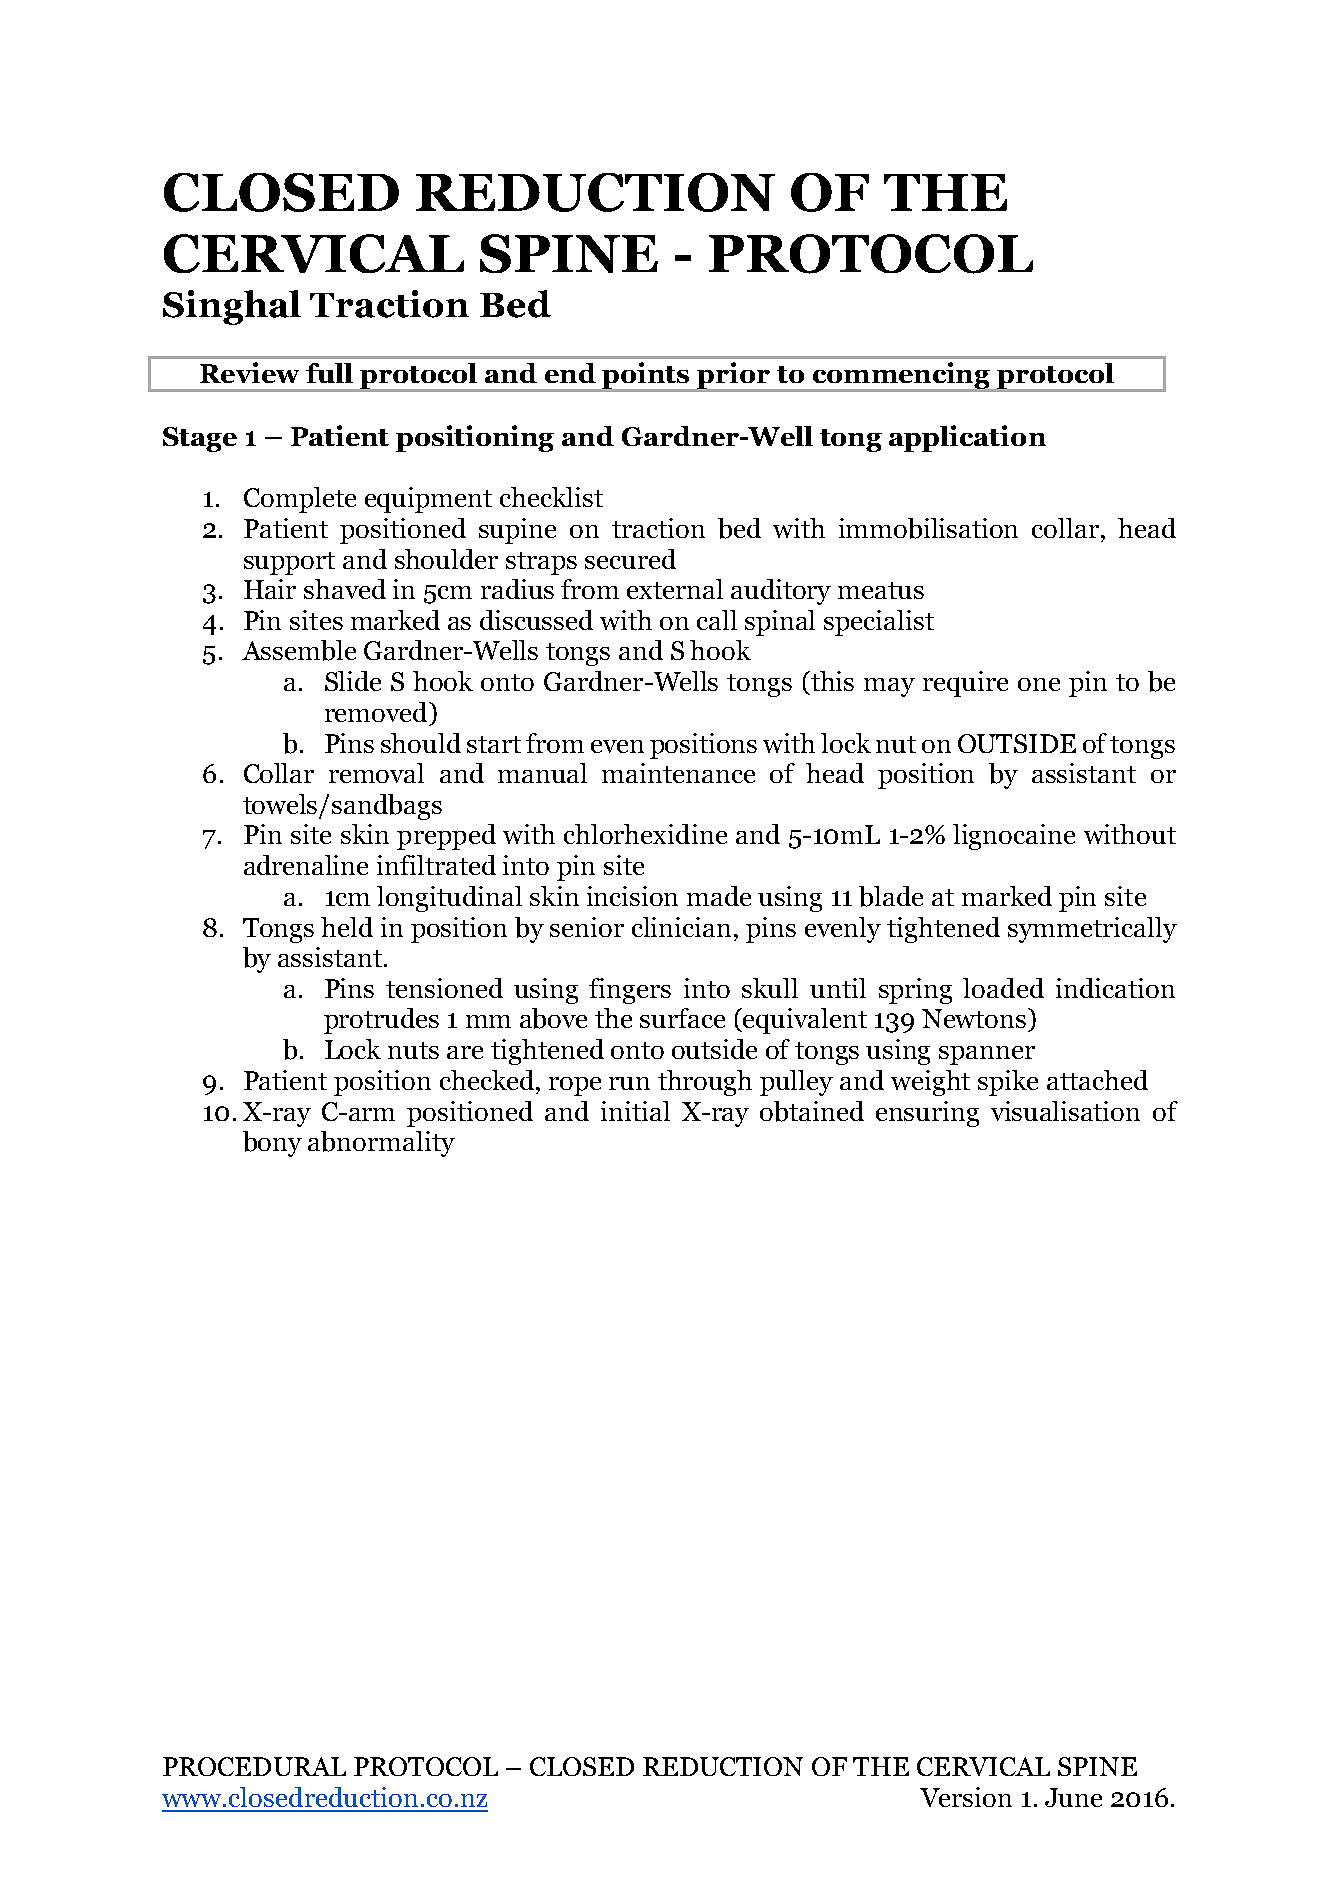 The height and width of the screenshot is (1893, 1338). I want to click on commencing, so click(901, 375).
